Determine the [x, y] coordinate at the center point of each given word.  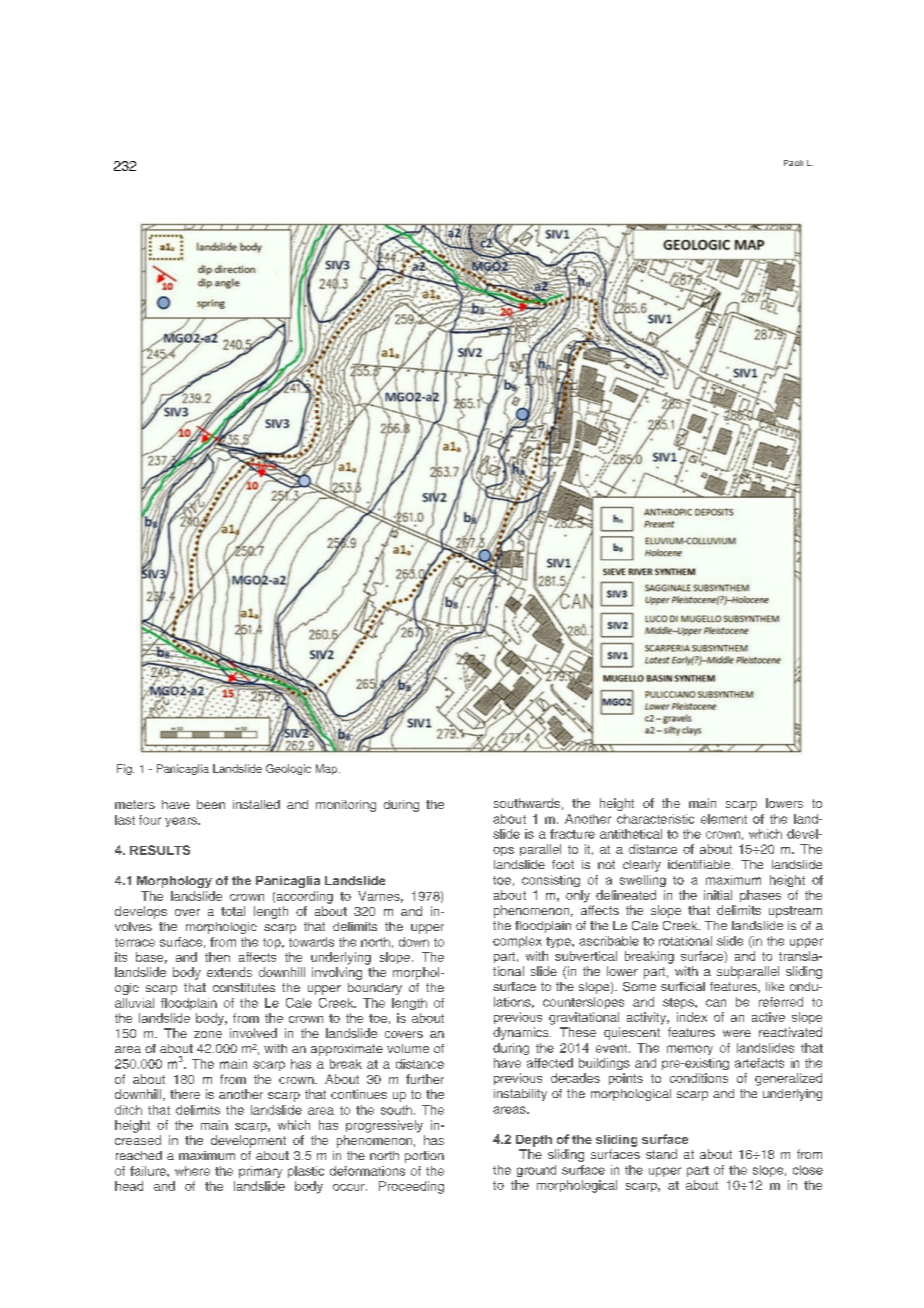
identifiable [700, 864]
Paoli [793, 163]
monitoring [346, 806]
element [724, 819]
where [192, 1171]
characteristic [655, 819]
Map [326, 769]
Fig [125, 769]
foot [563, 864]
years [182, 822]
